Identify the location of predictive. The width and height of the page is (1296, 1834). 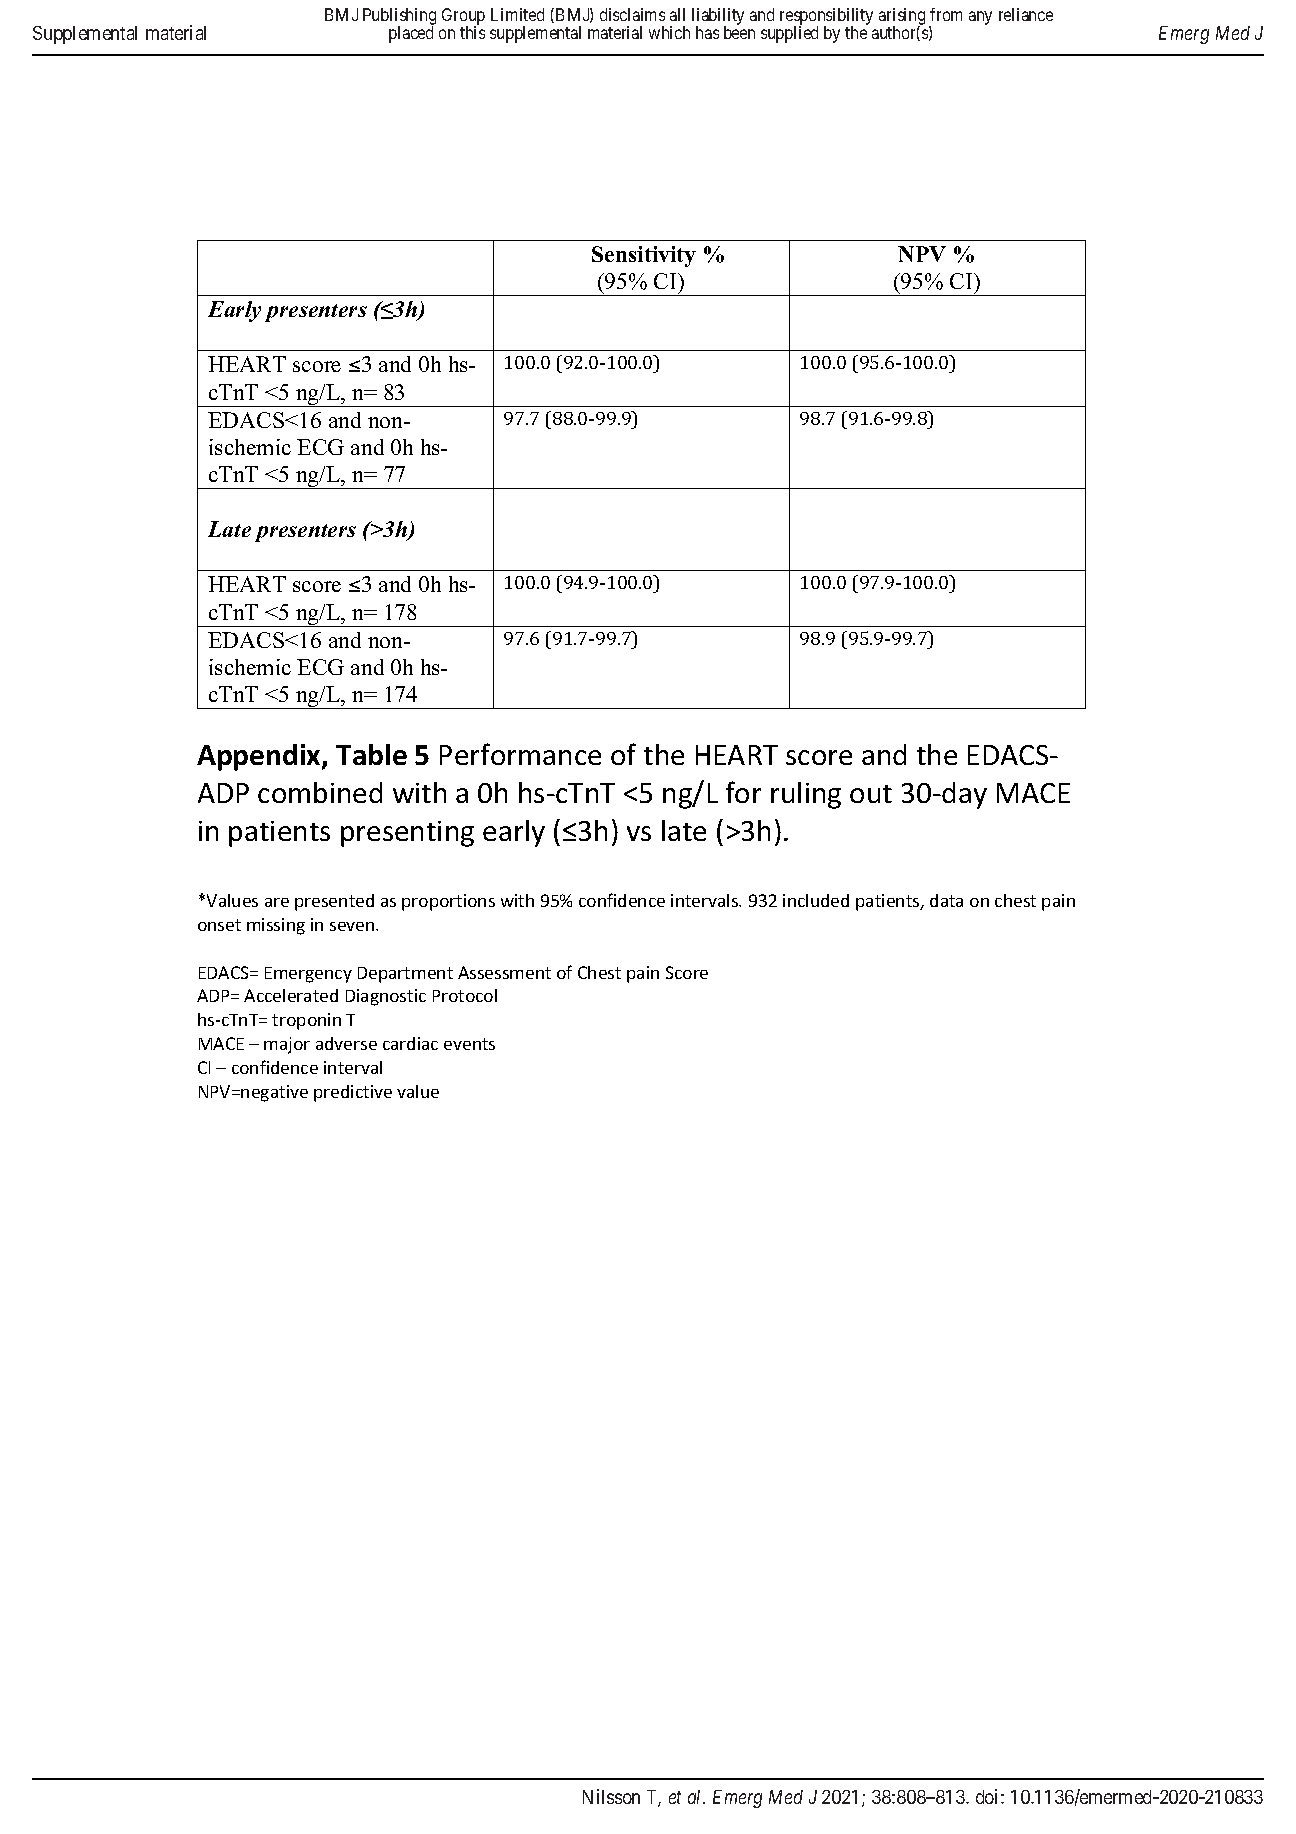
(353, 1093).
